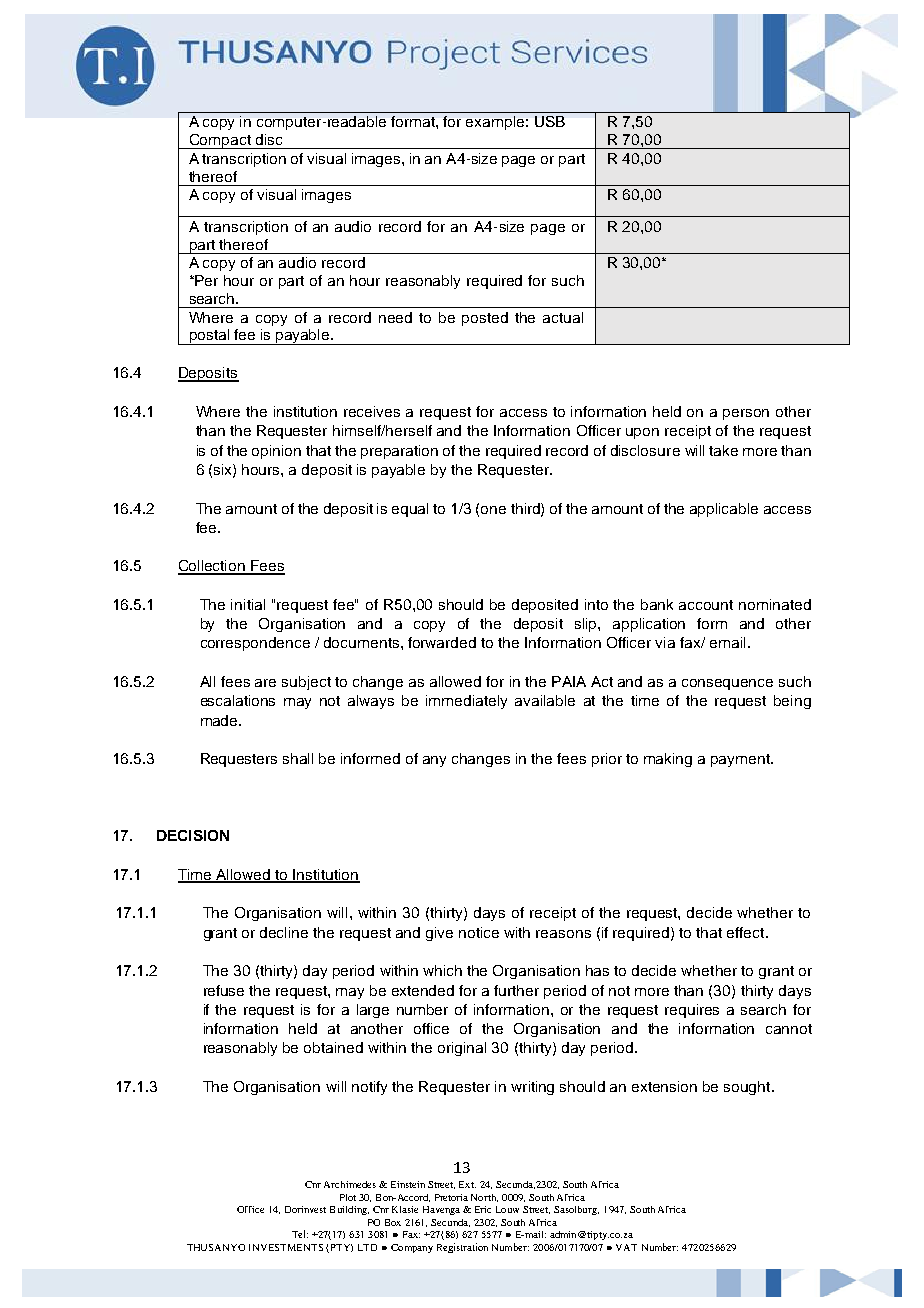 The height and width of the screenshot is (1308, 924). I want to click on USB, so click(550, 121).
